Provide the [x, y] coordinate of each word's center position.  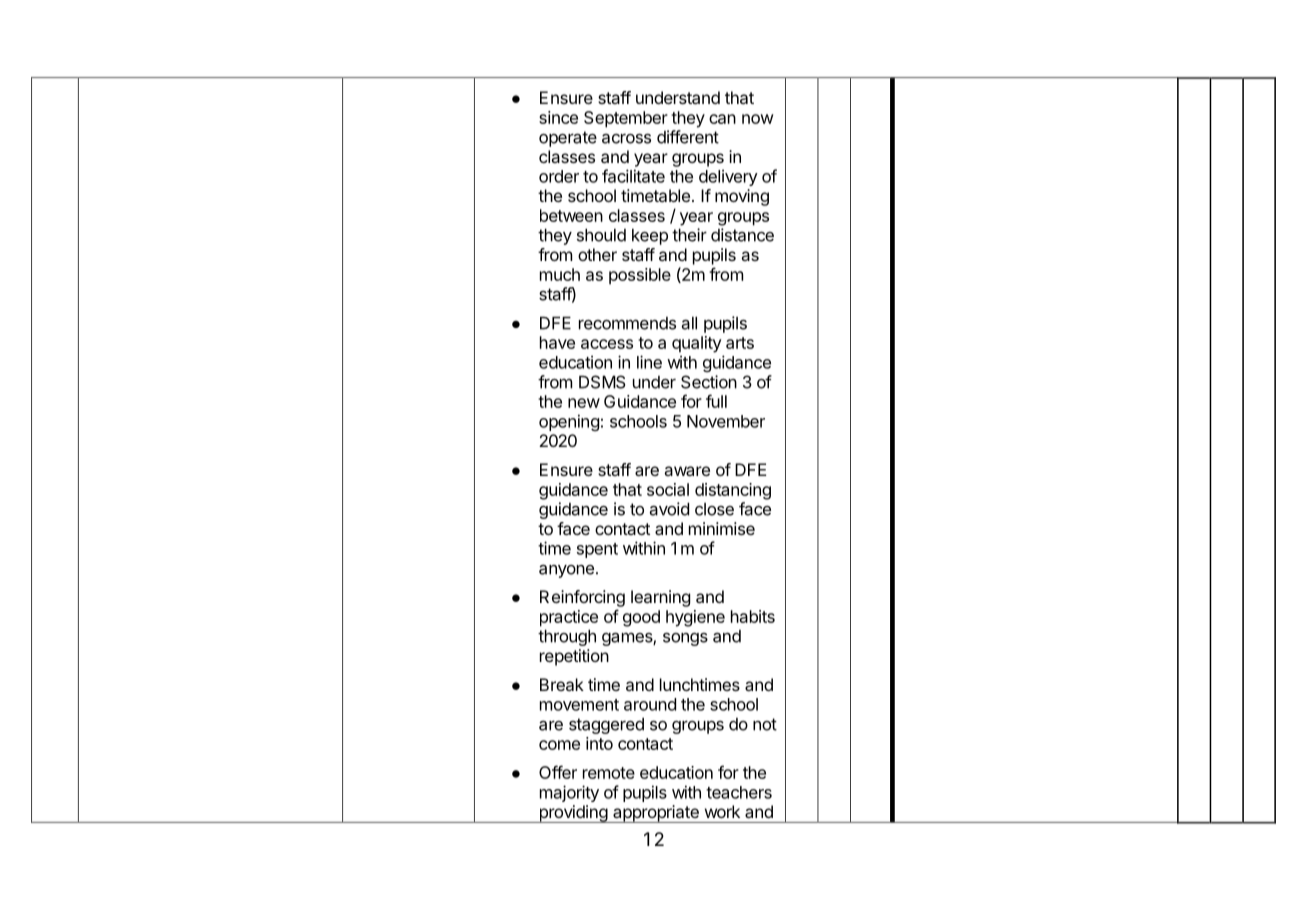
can [722, 119]
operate [568, 139]
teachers [739, 792]
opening [569, 422]
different [688, 137]
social [668, 489]
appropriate [656, 814]
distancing [733, 491]
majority [569, 793]
